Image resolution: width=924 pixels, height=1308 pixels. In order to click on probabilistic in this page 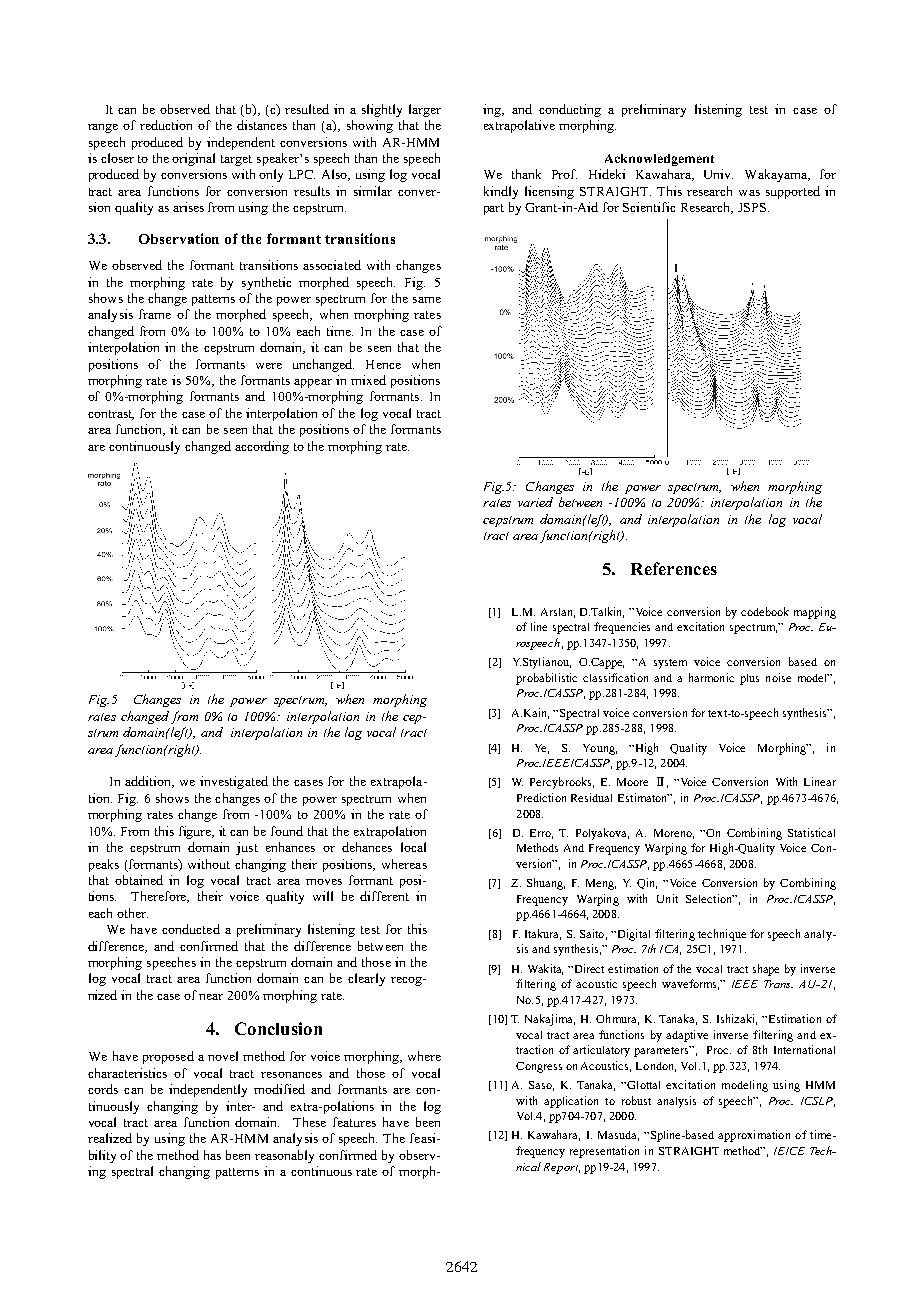, I will do `click(546, 679)`.
